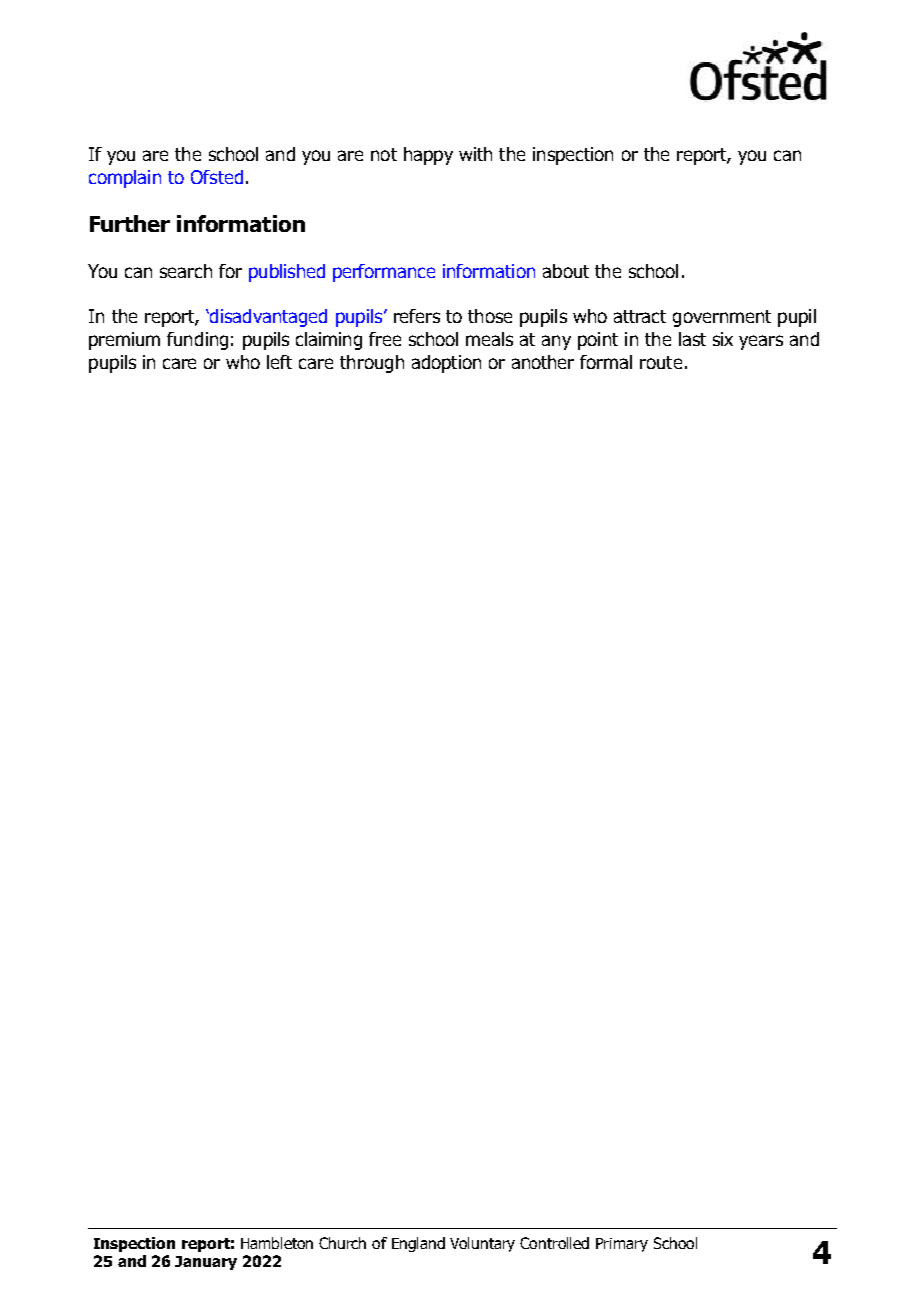  What do you see at coordinates (217, 177) in the screenshot?
I see `Ofsted` at bounding box center [217, 177].
